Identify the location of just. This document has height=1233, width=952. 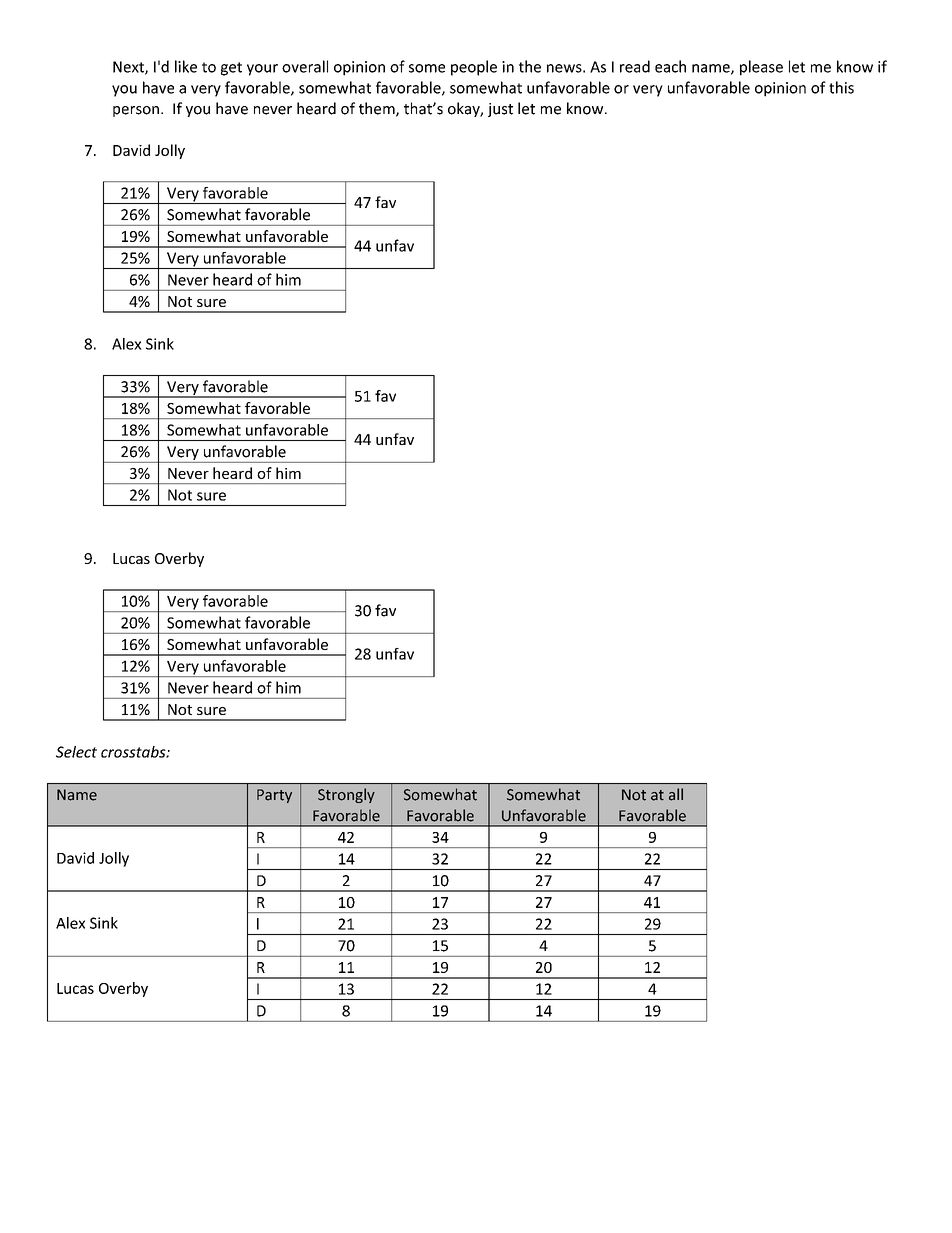
(500, 110).
